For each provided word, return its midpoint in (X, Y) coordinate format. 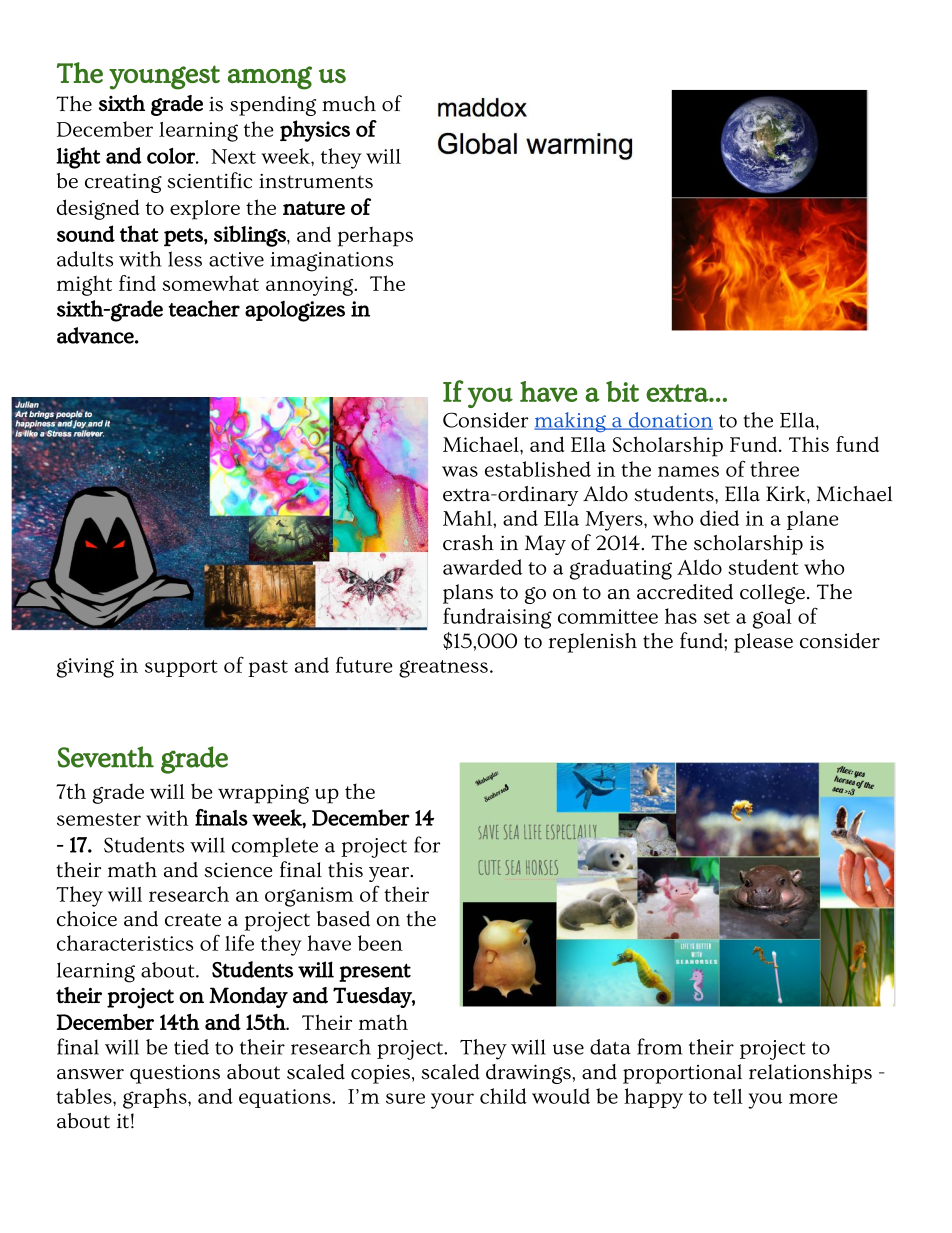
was (460, 471)
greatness (443, 669)
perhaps (375, 236)
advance (95, 335)
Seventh (105, 757)
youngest (164, 77)
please (763, 643)
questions (175, 1074)
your (452, 1101)
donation (669, 421)
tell (728, 1096)
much (349, 104)
